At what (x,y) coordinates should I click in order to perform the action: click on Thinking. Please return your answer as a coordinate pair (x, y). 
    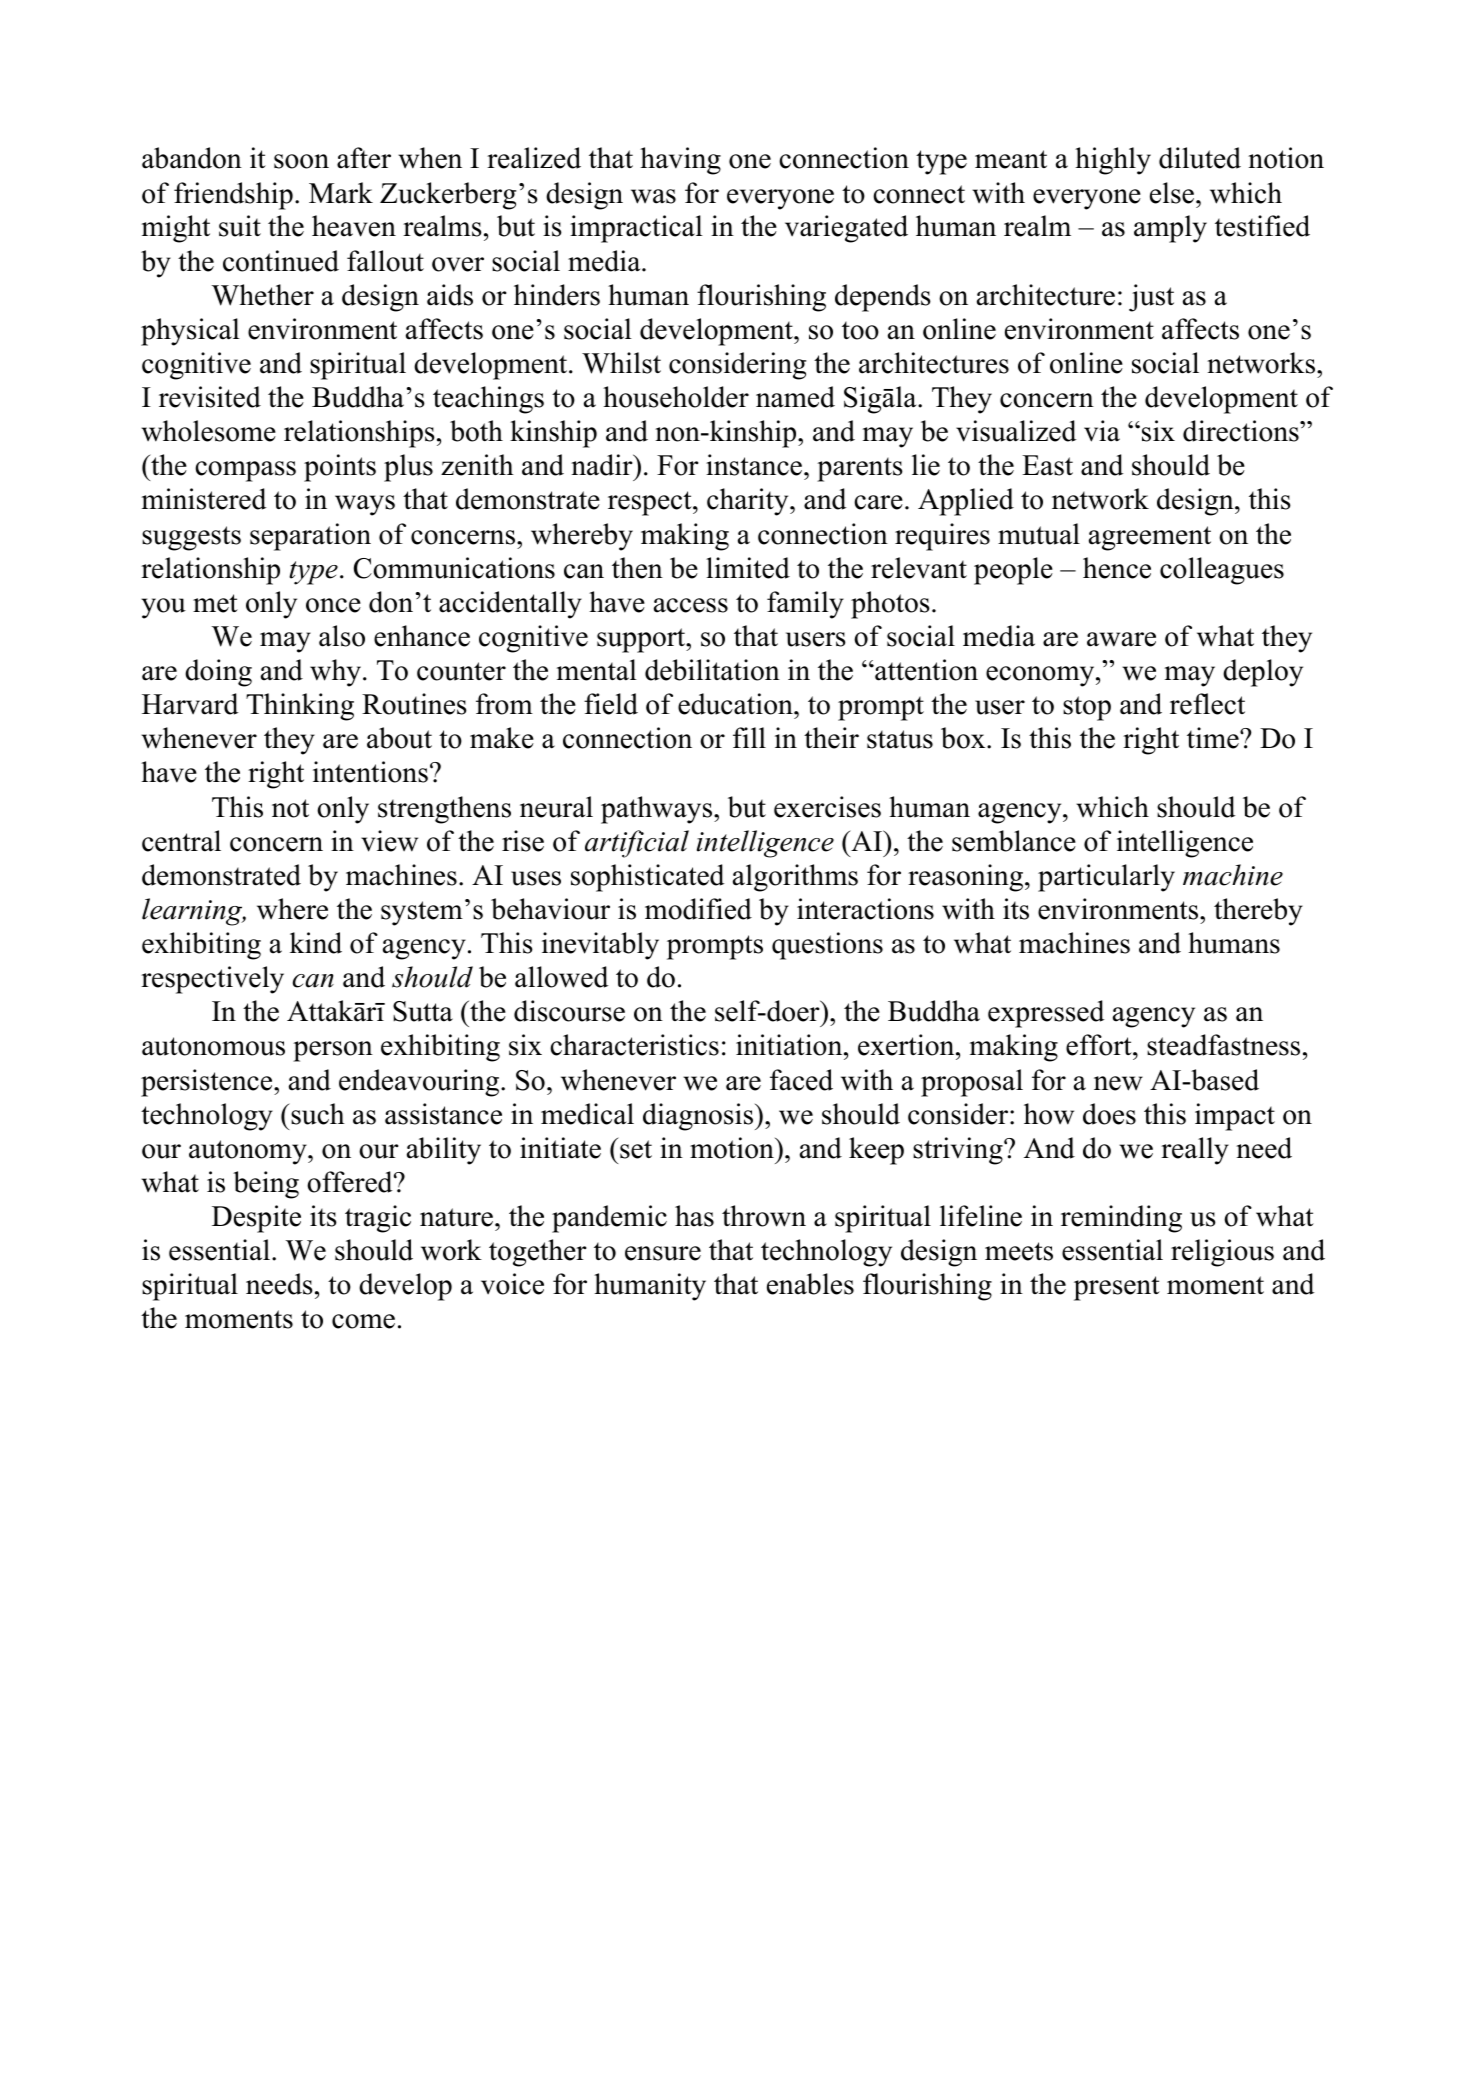
    Looking at the image, I should click on (300, 707).
